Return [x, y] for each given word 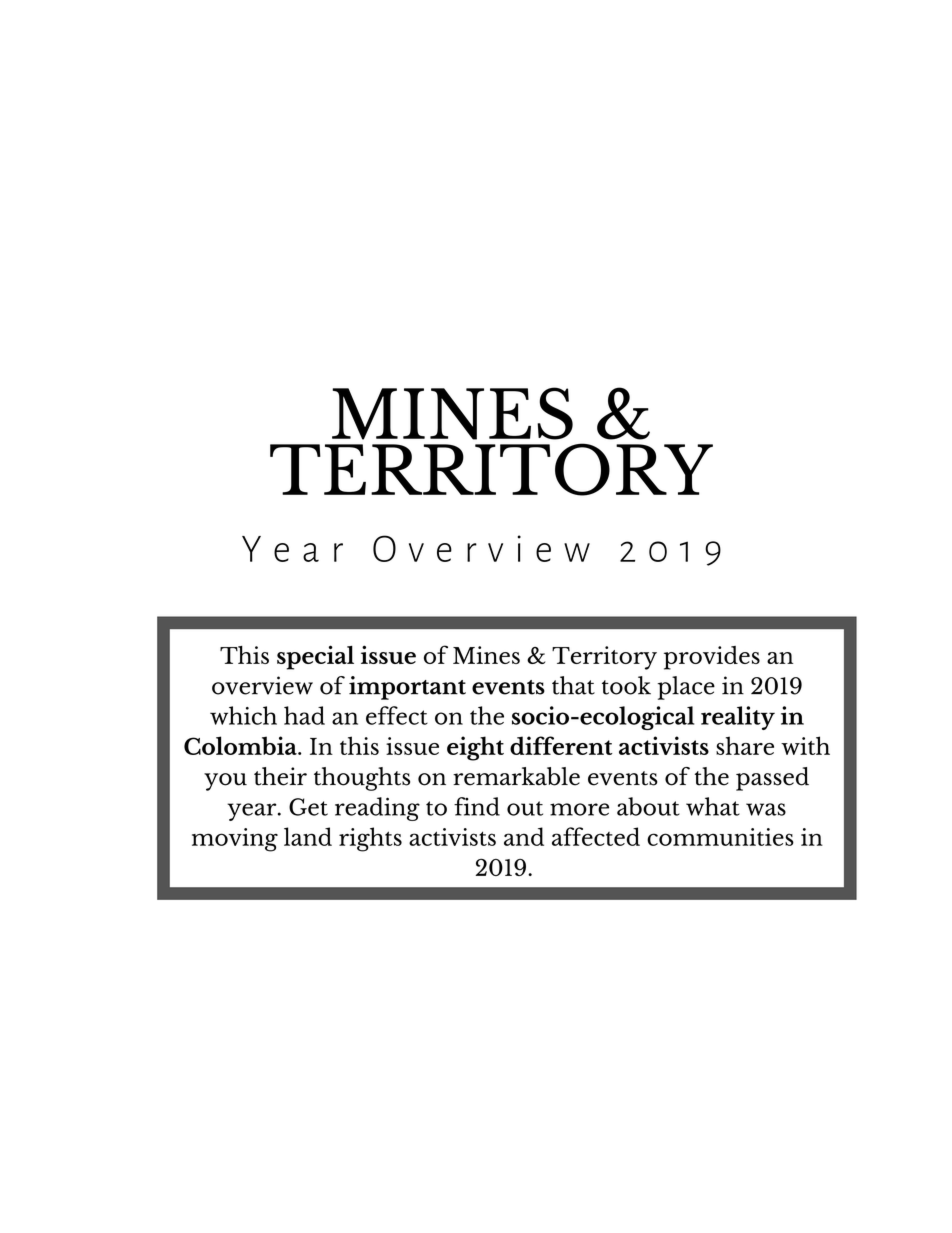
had [304, 715]
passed [772, 779]
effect [397, 715]
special [315, 657]
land [308, 836]
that [573, 685]
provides [712, 658]
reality [738, 718]
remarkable [516, 776]
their [280, 776]
